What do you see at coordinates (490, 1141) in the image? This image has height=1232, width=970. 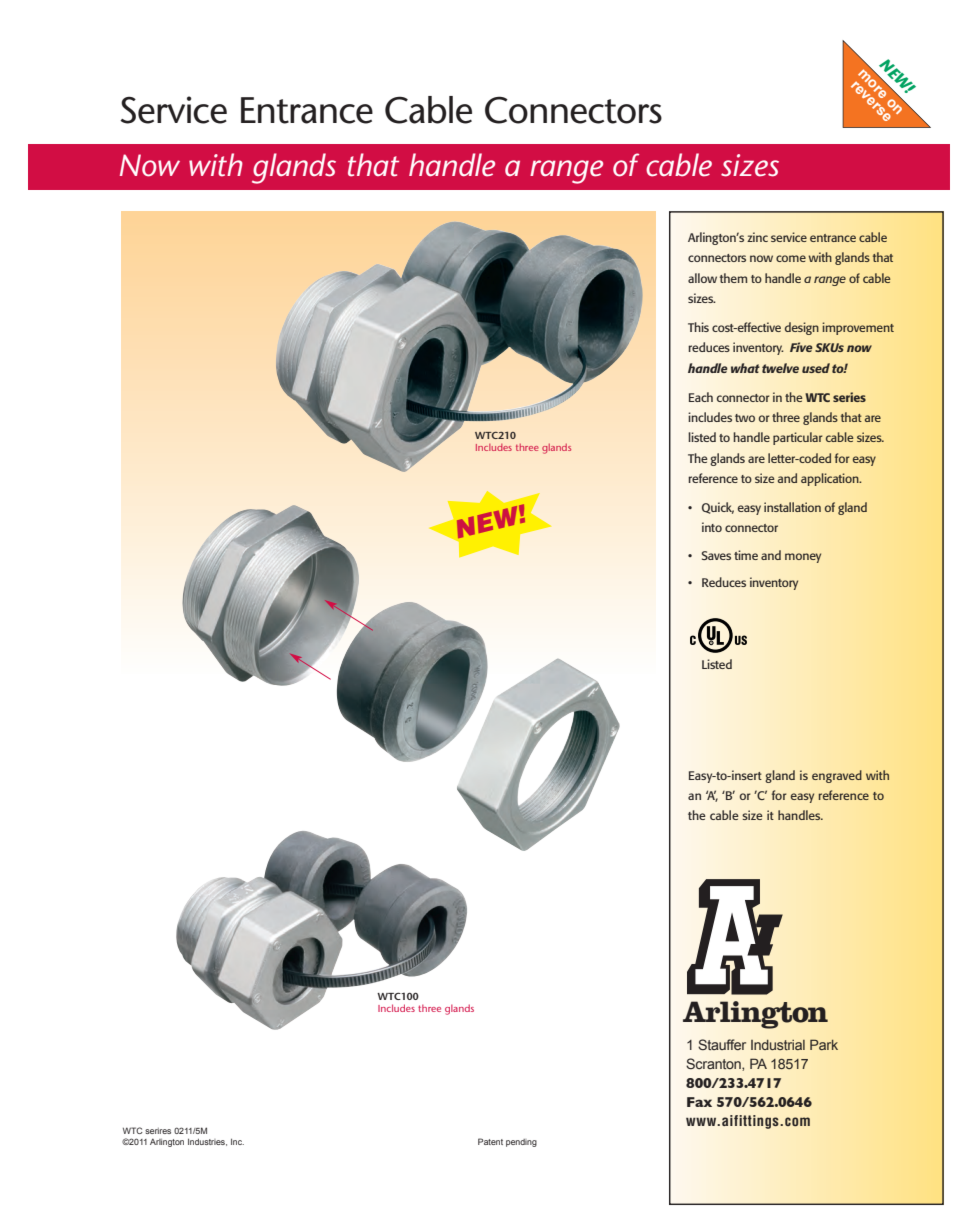 I see `Patent` at bounding box center [490, 1141].
